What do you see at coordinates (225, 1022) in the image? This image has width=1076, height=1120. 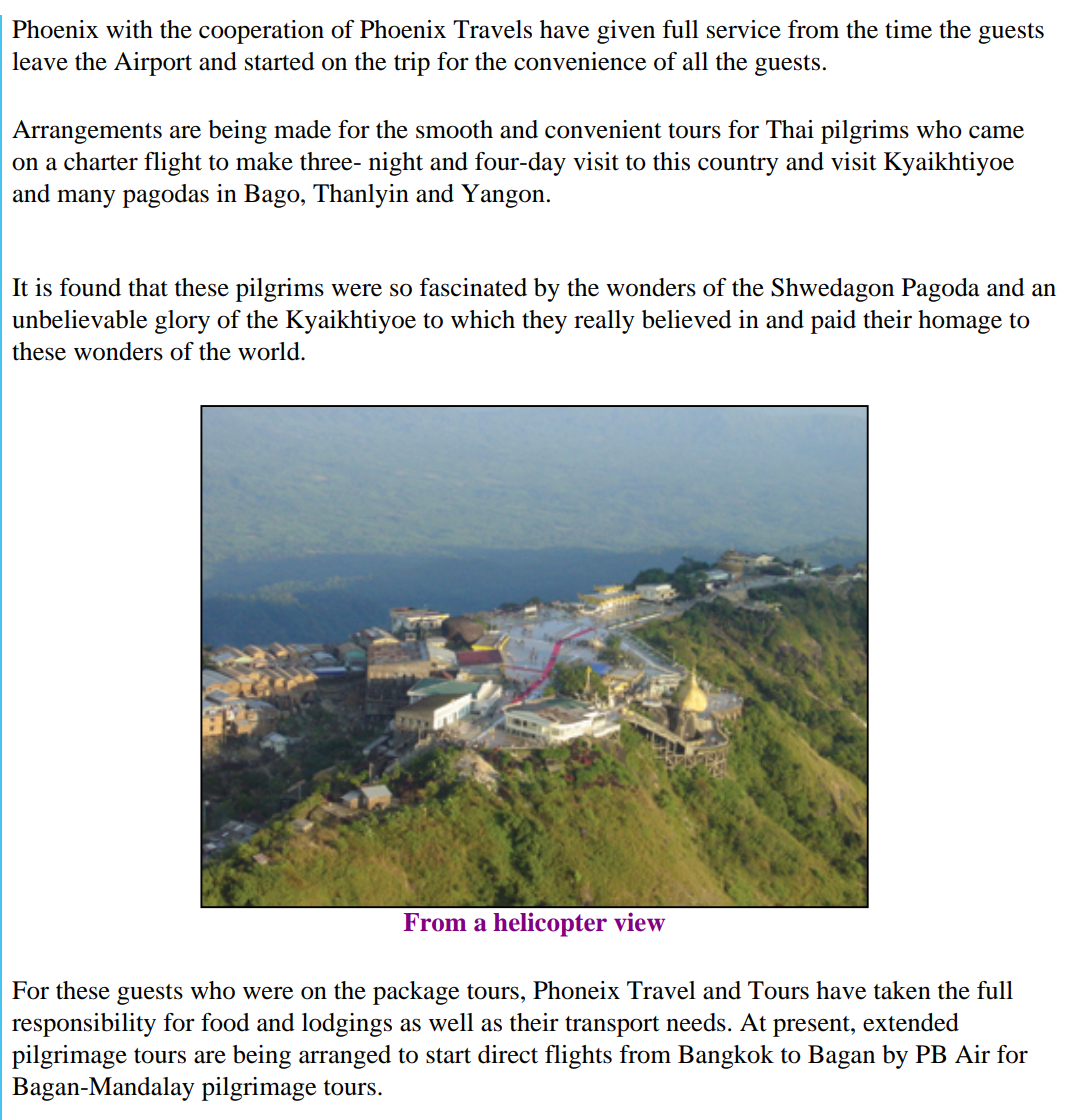 I see `food` at bounding box center [225, 1022].
